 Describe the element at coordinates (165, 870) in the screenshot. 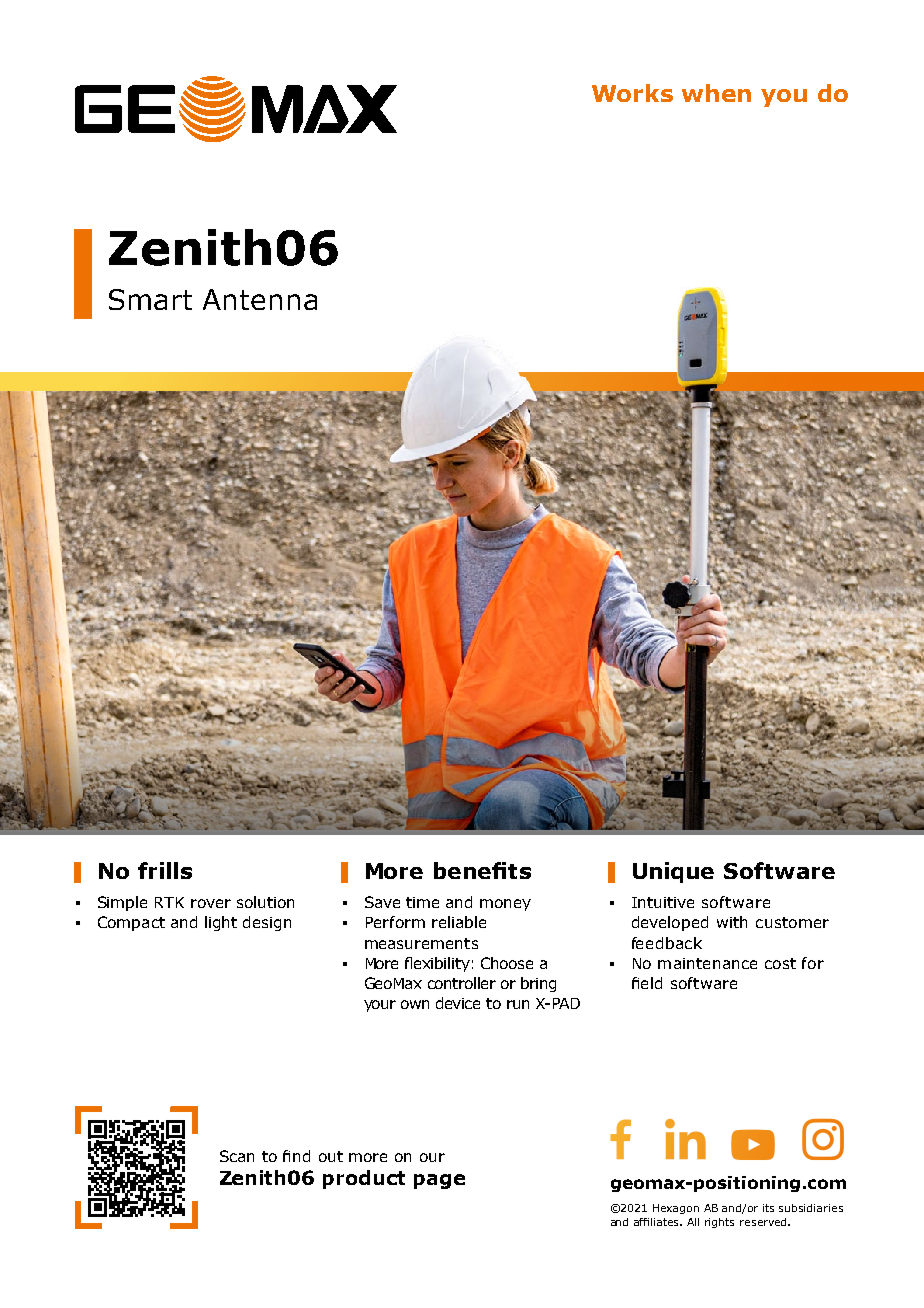

I see `frills` at that location.
